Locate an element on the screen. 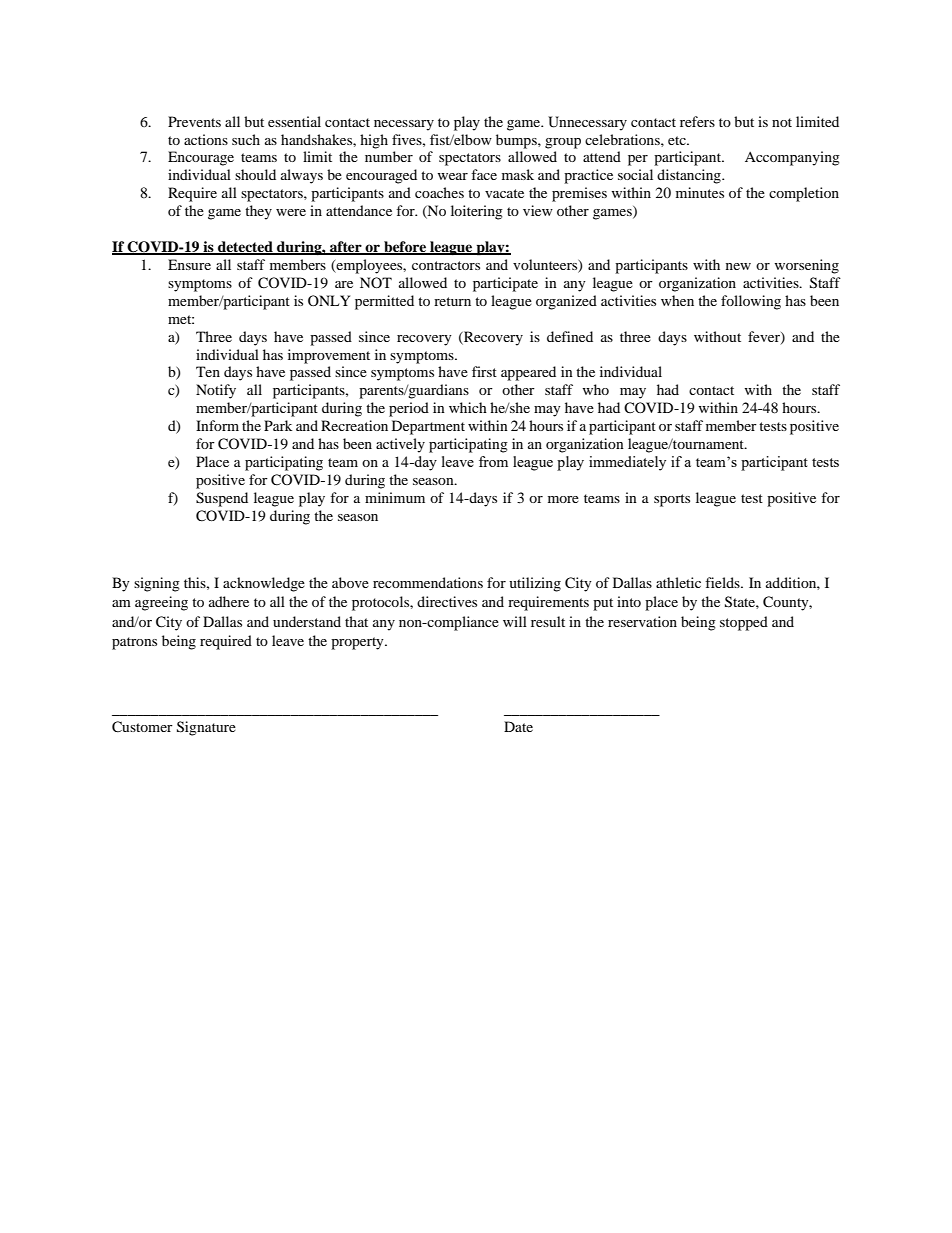 Image resolution: width=952 pixels, height=1233 pixels. face is located at coordinates (484, 174).
